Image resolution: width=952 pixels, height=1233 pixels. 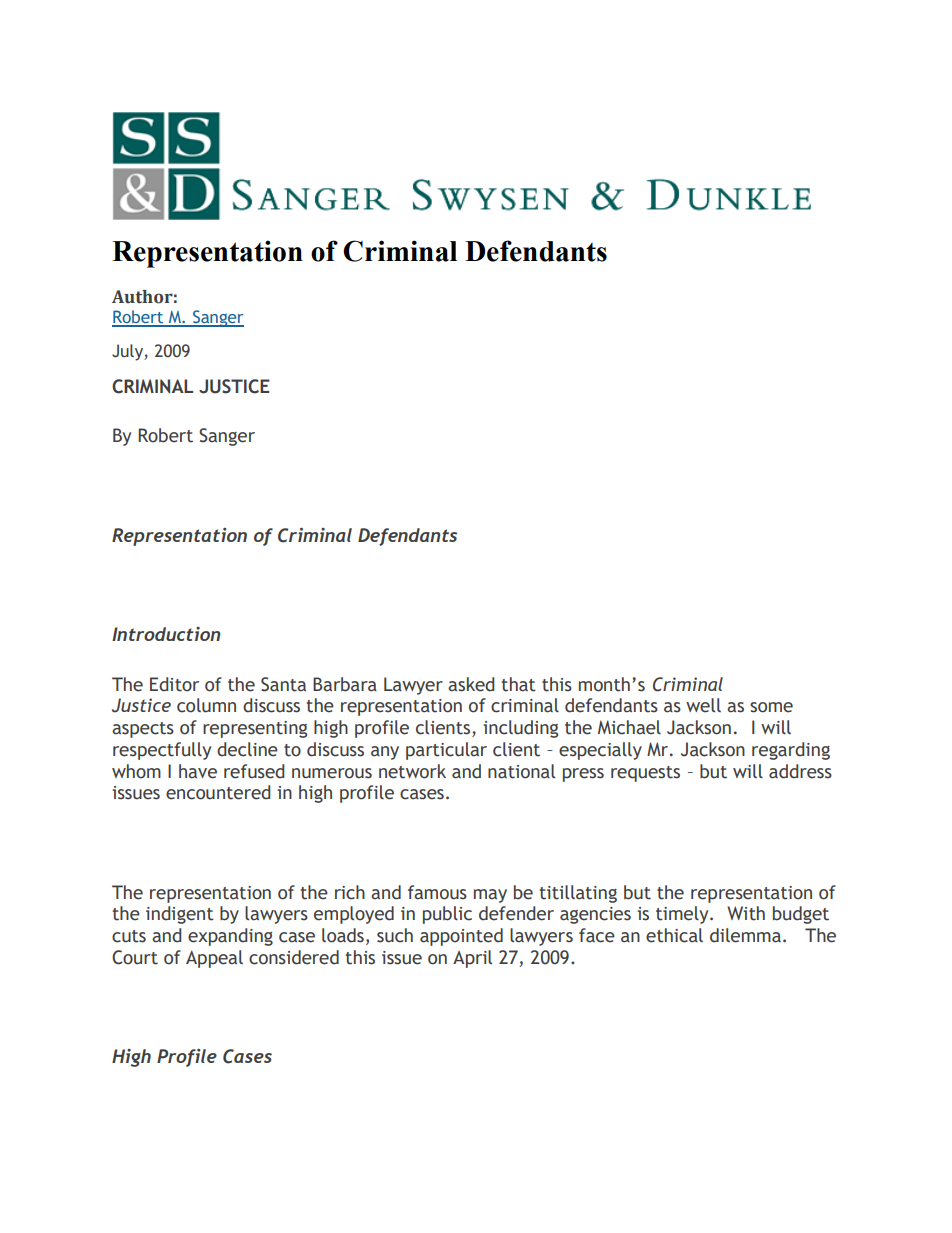 What do you see at coordinates (166, 634) in the screenshot?
I see `Introduction` at bounding box center [166, 634].
